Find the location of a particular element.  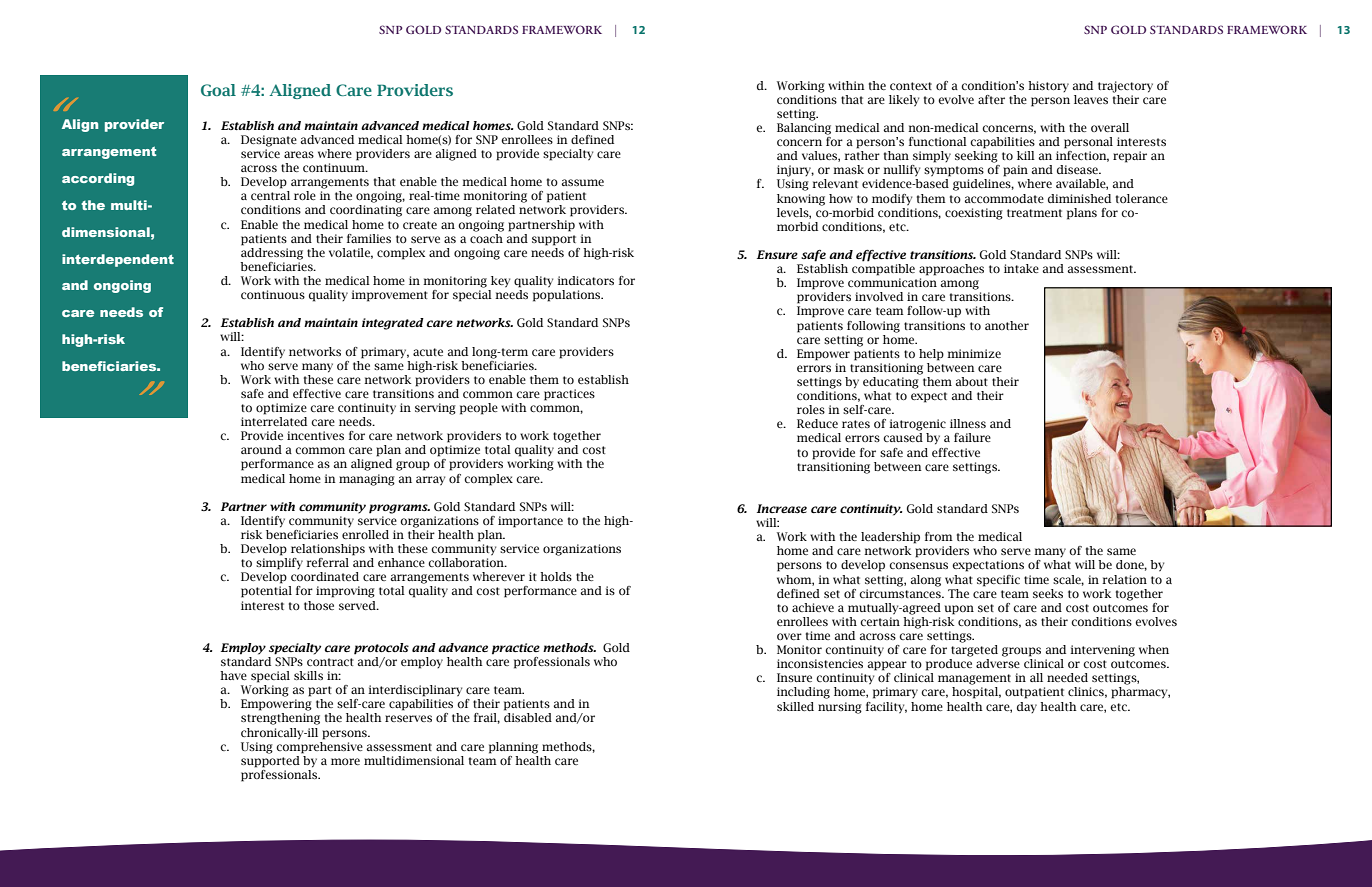

around is located at coordinates (261, 449).
